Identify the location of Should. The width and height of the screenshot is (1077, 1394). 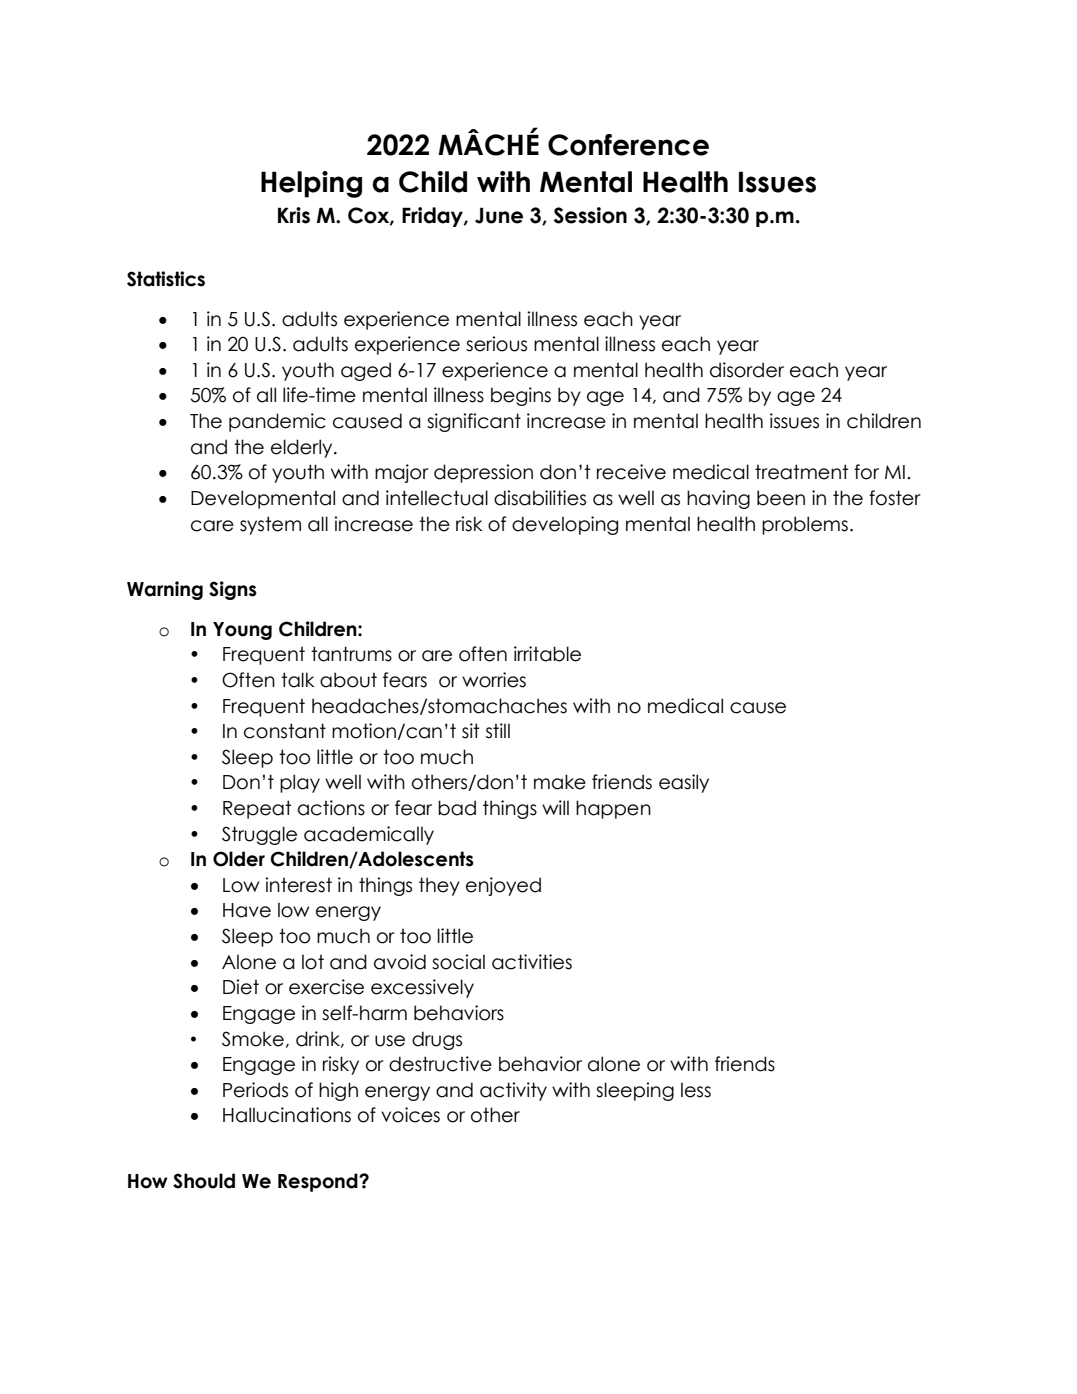
(204, 1181).
